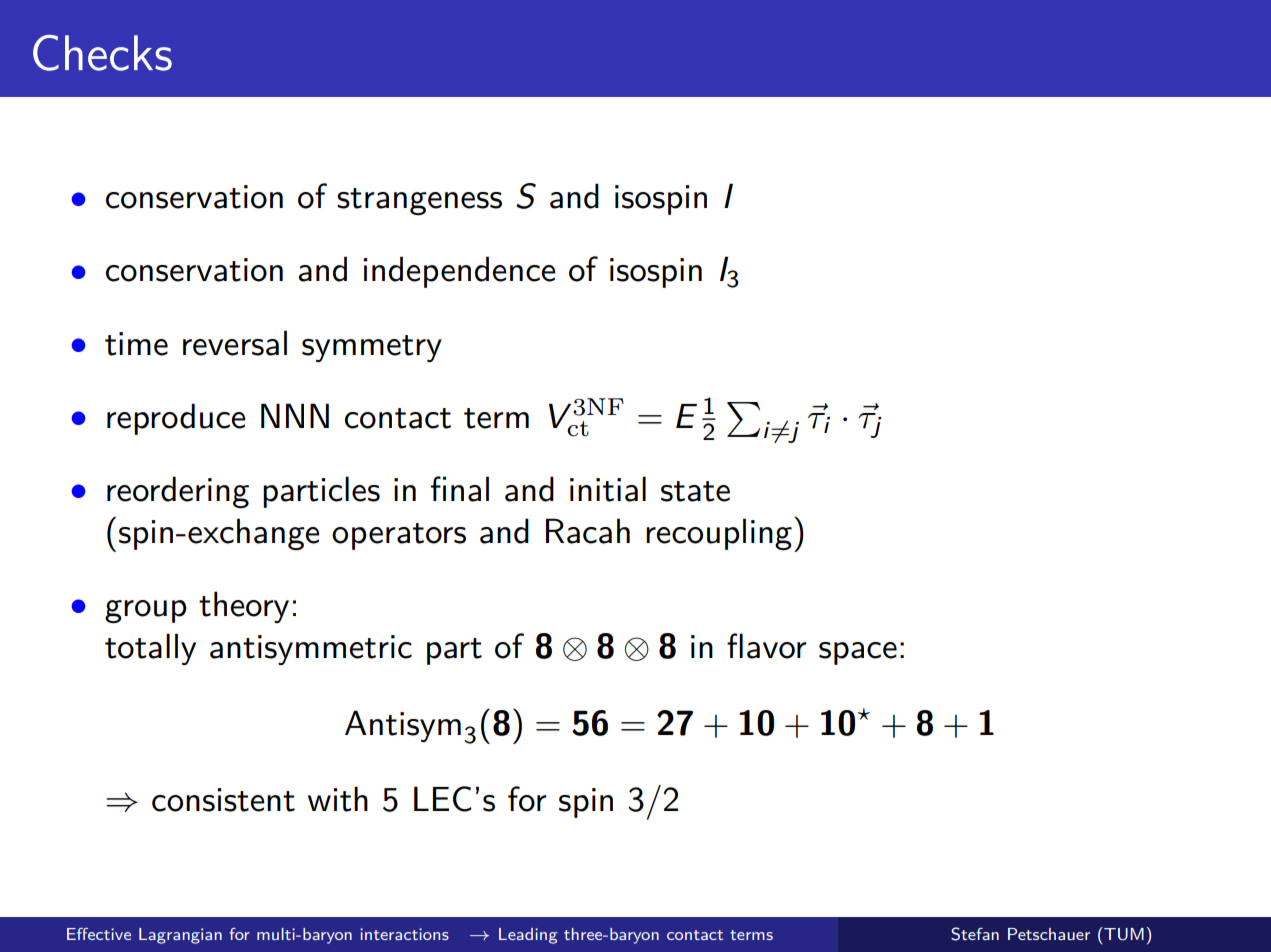  I want to click on theory, so click(244, 607).
